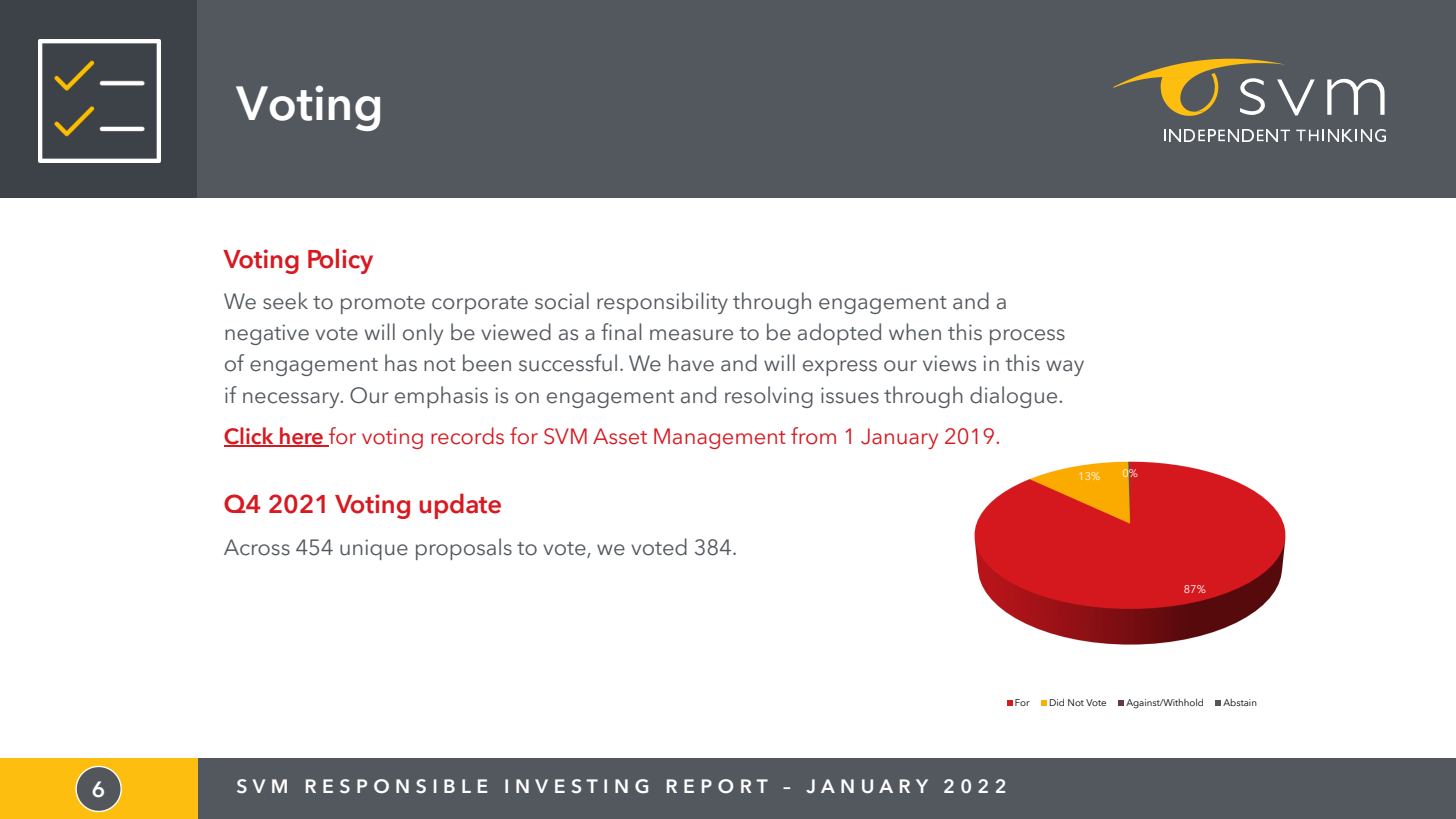 Image resolution: width=1456 pixels, height=819 pixels. I want to click on unique, so click(374, 549).
